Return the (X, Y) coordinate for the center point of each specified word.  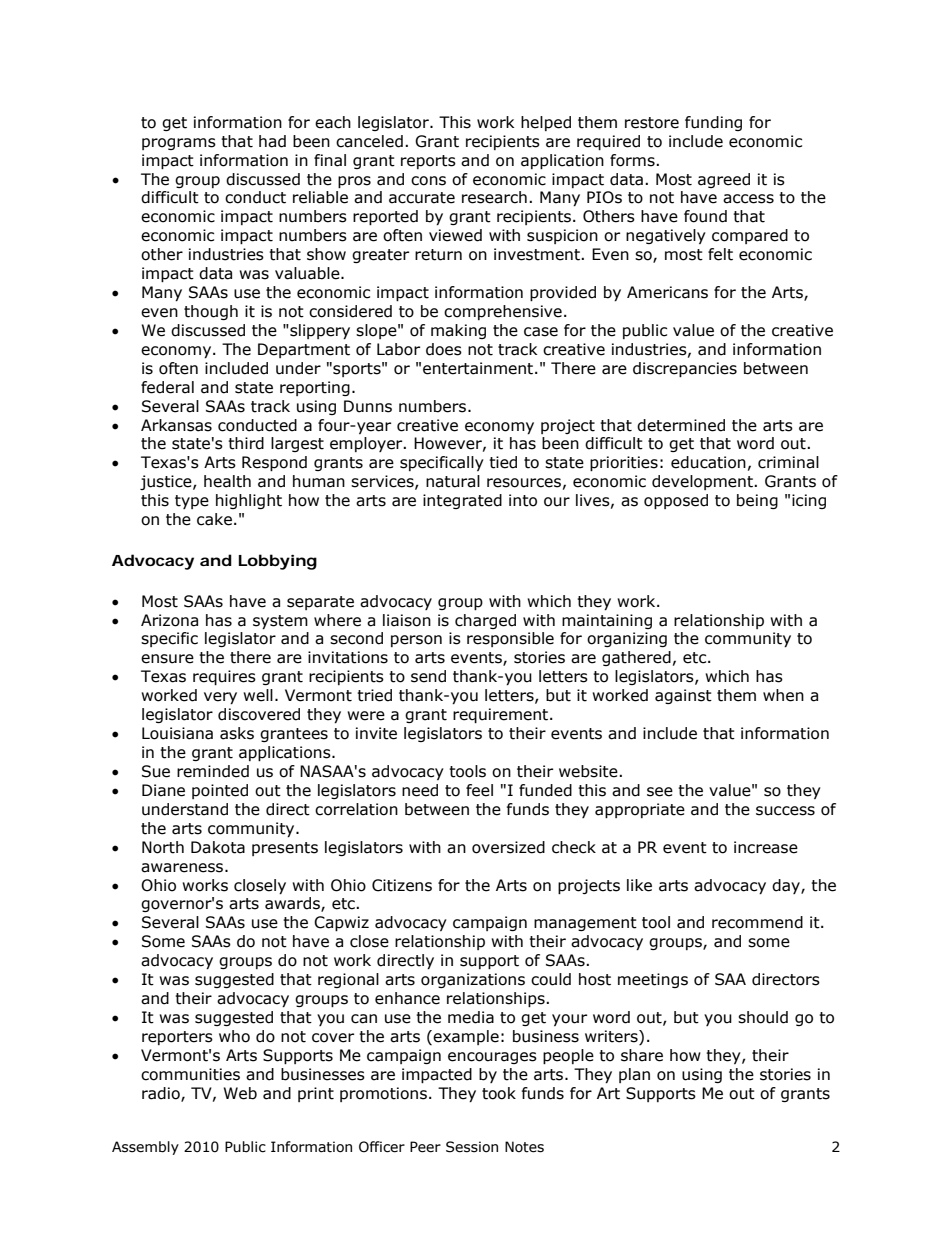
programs (179, 144)
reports (428, 162)
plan (634, 1075)
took (499, 1093)
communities (190, 1074)
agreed (724, 180)
